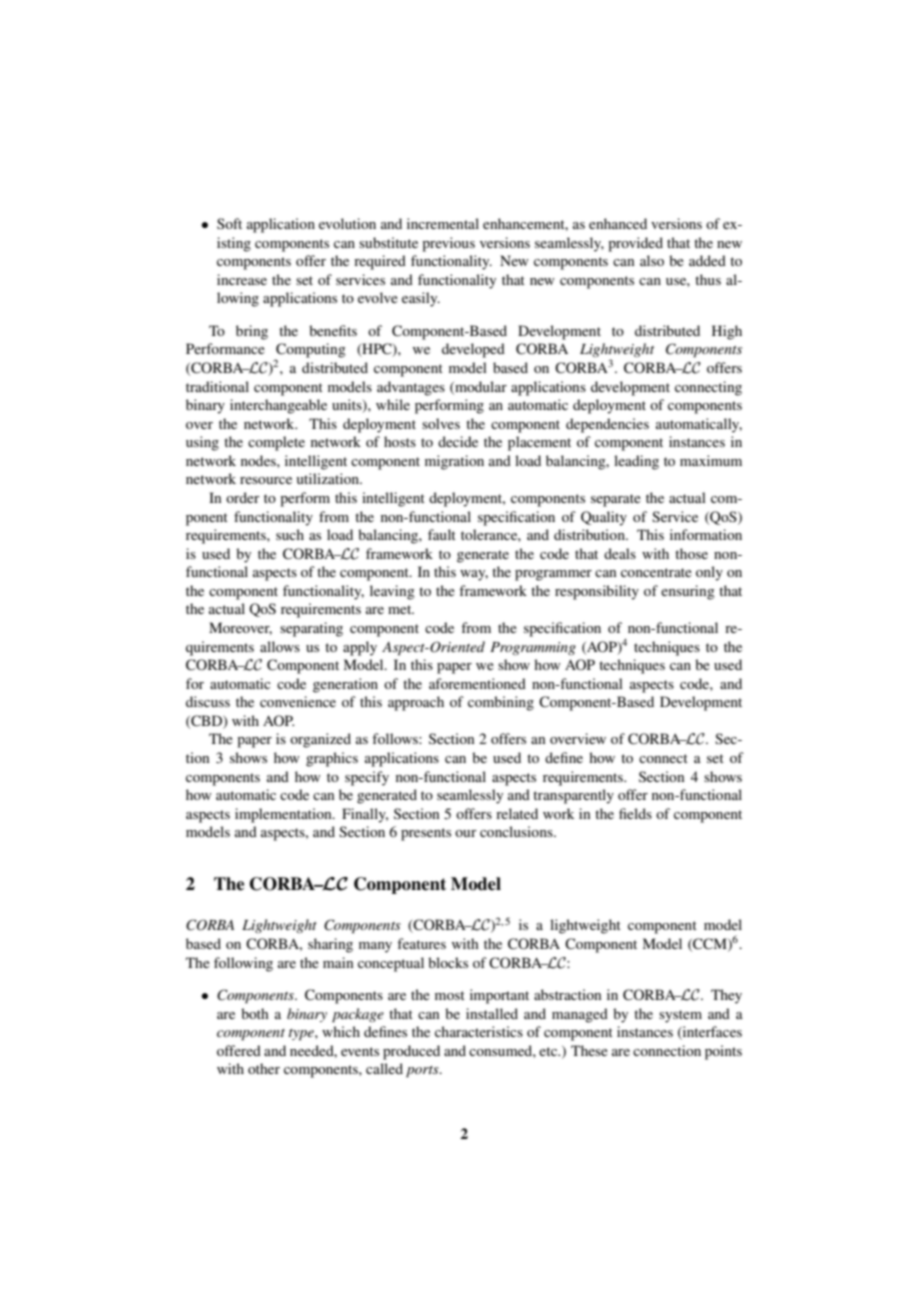 This image has height=1308, width=924. Describe the element at coordinates (680, 1016) in the image. I see `system` at that location.
